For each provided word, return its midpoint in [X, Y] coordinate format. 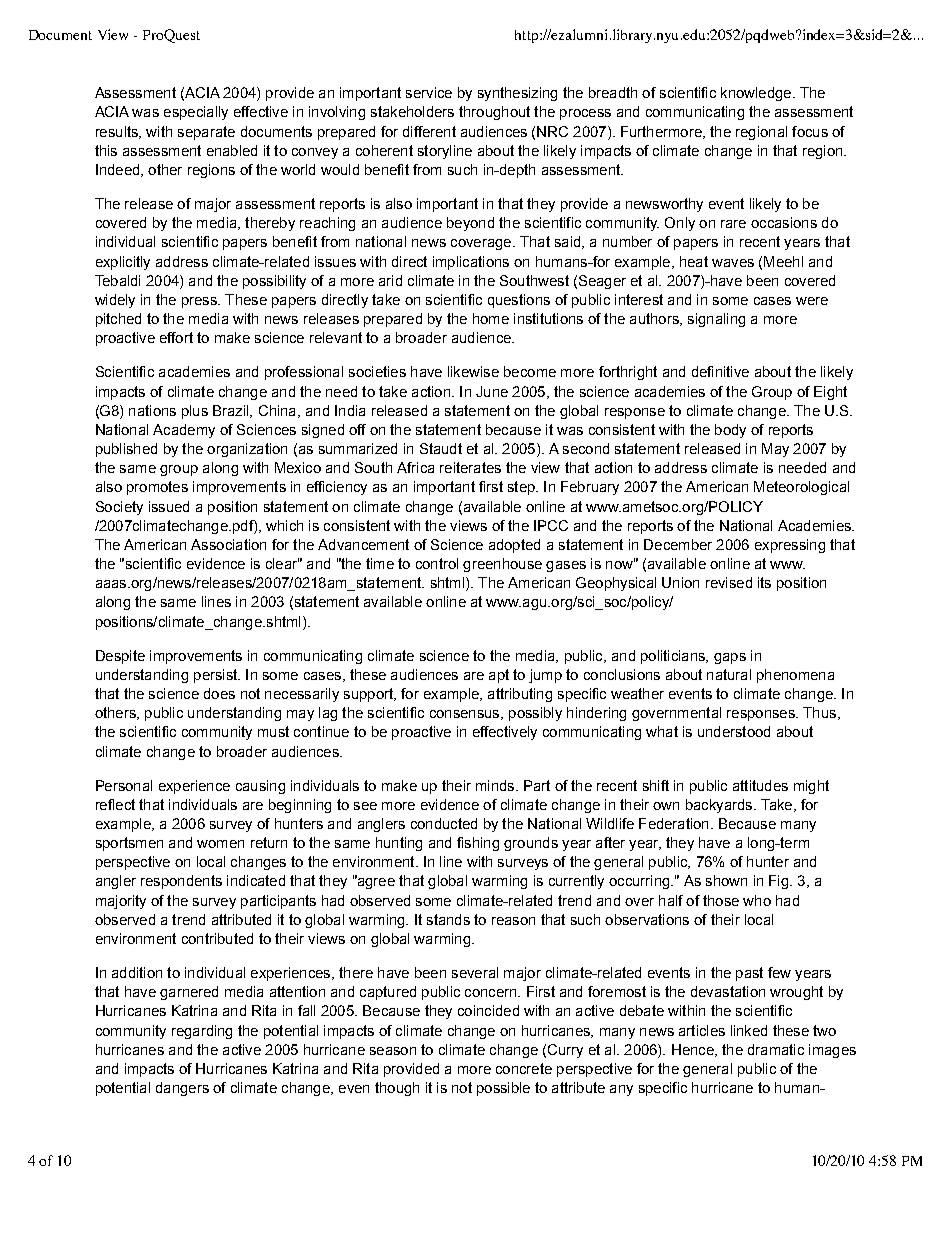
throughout [494, 113]
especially [196, 113]
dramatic [776, 1049]
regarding [202, 1032]
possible [503, 1089]
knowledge [757, 94]
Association [228, 544]
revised [729, 582]
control [437, 563]
